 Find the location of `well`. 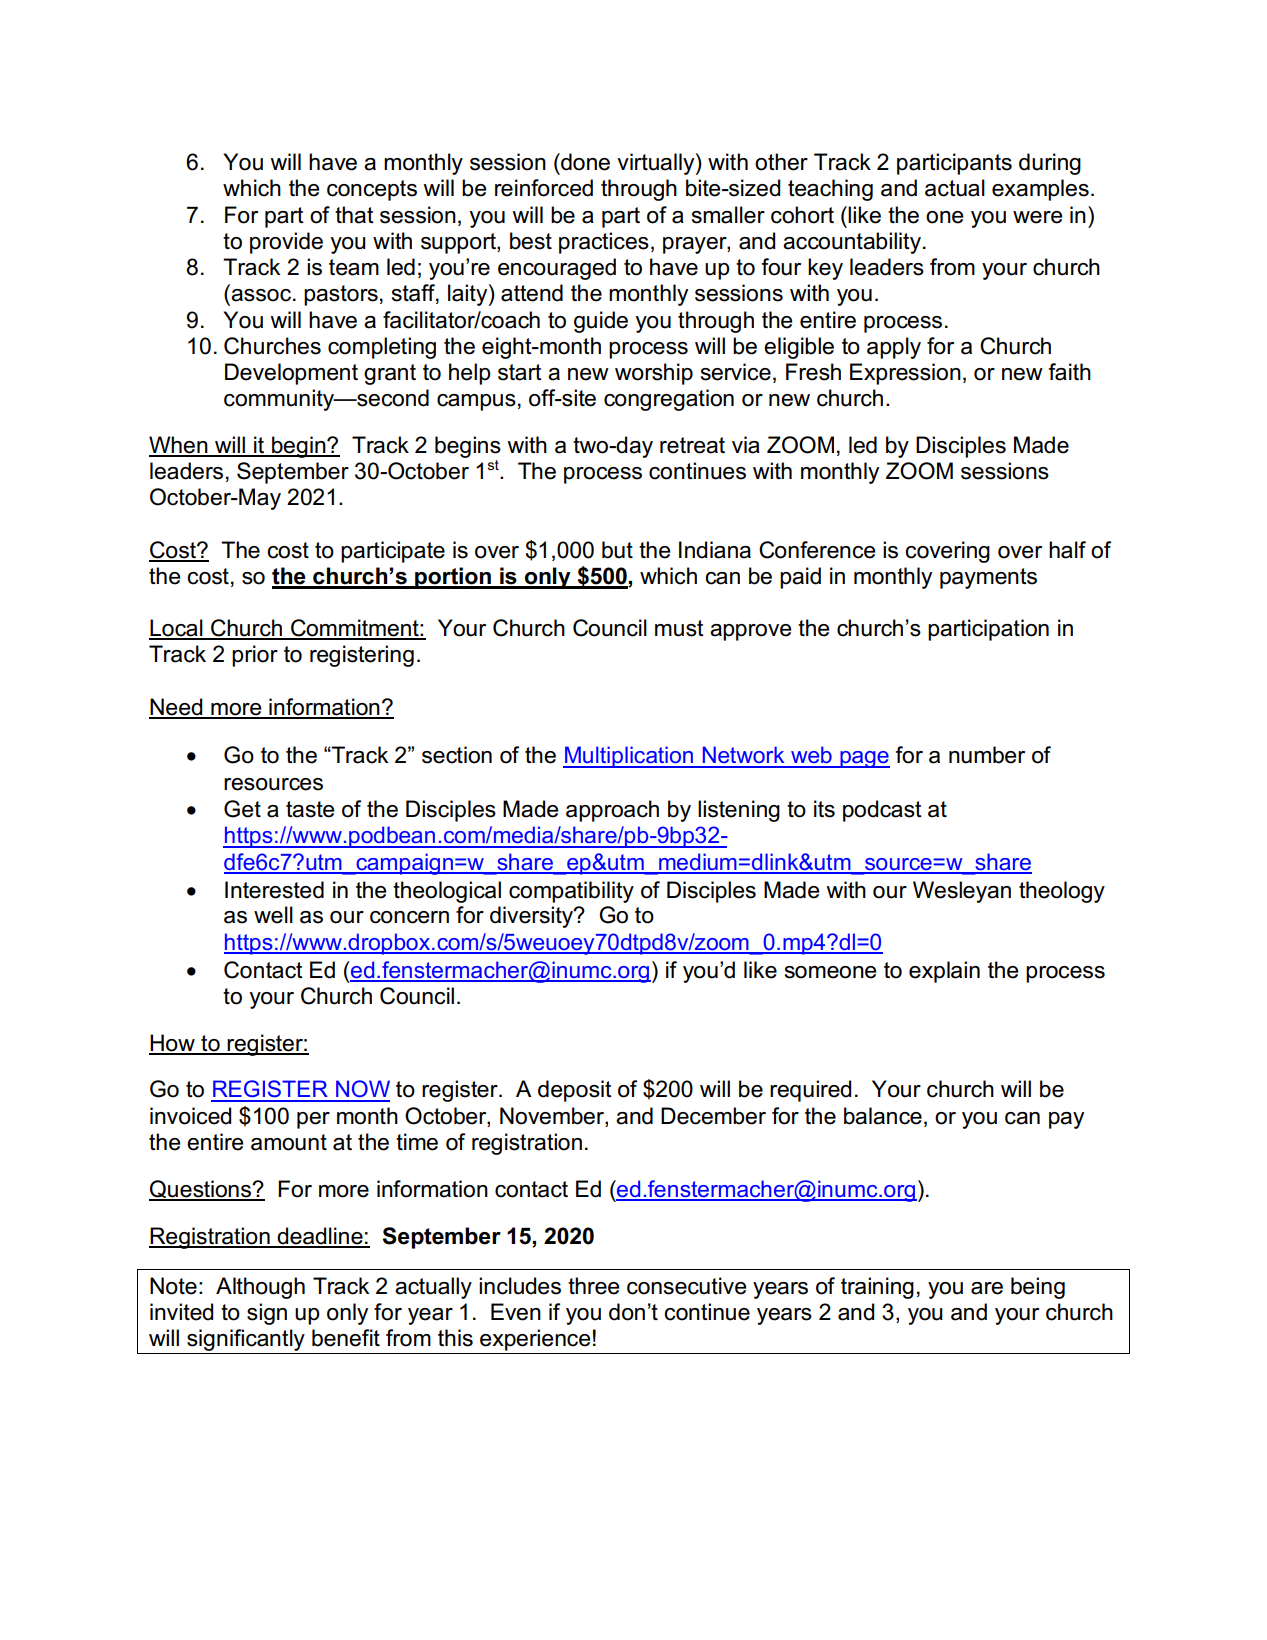

well is located at coordinates (273, 915).
